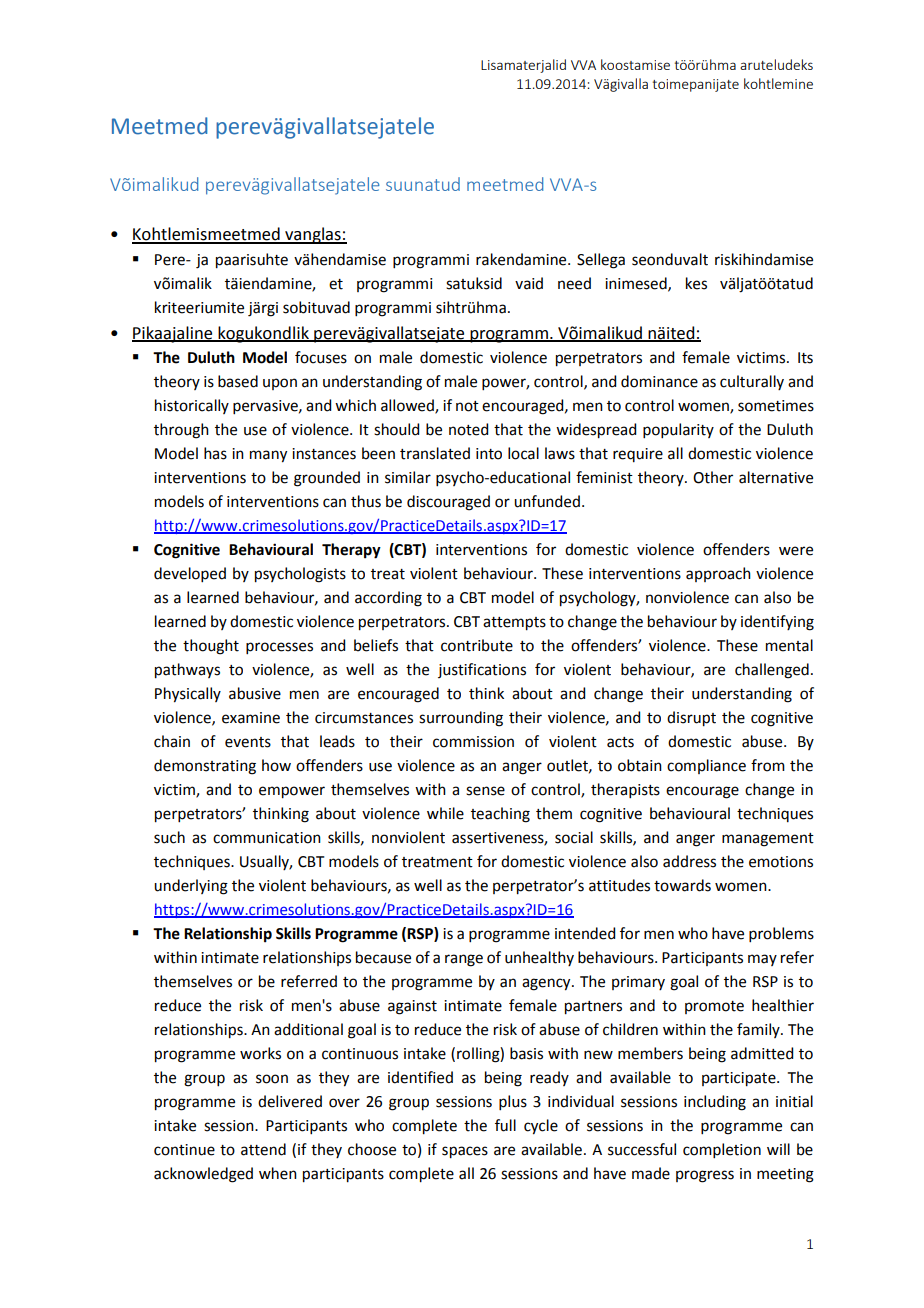 The height and width of the page is (1308, 924). Describe the element at coordinates (696, 283) in the page. I see `kes` at that location.
